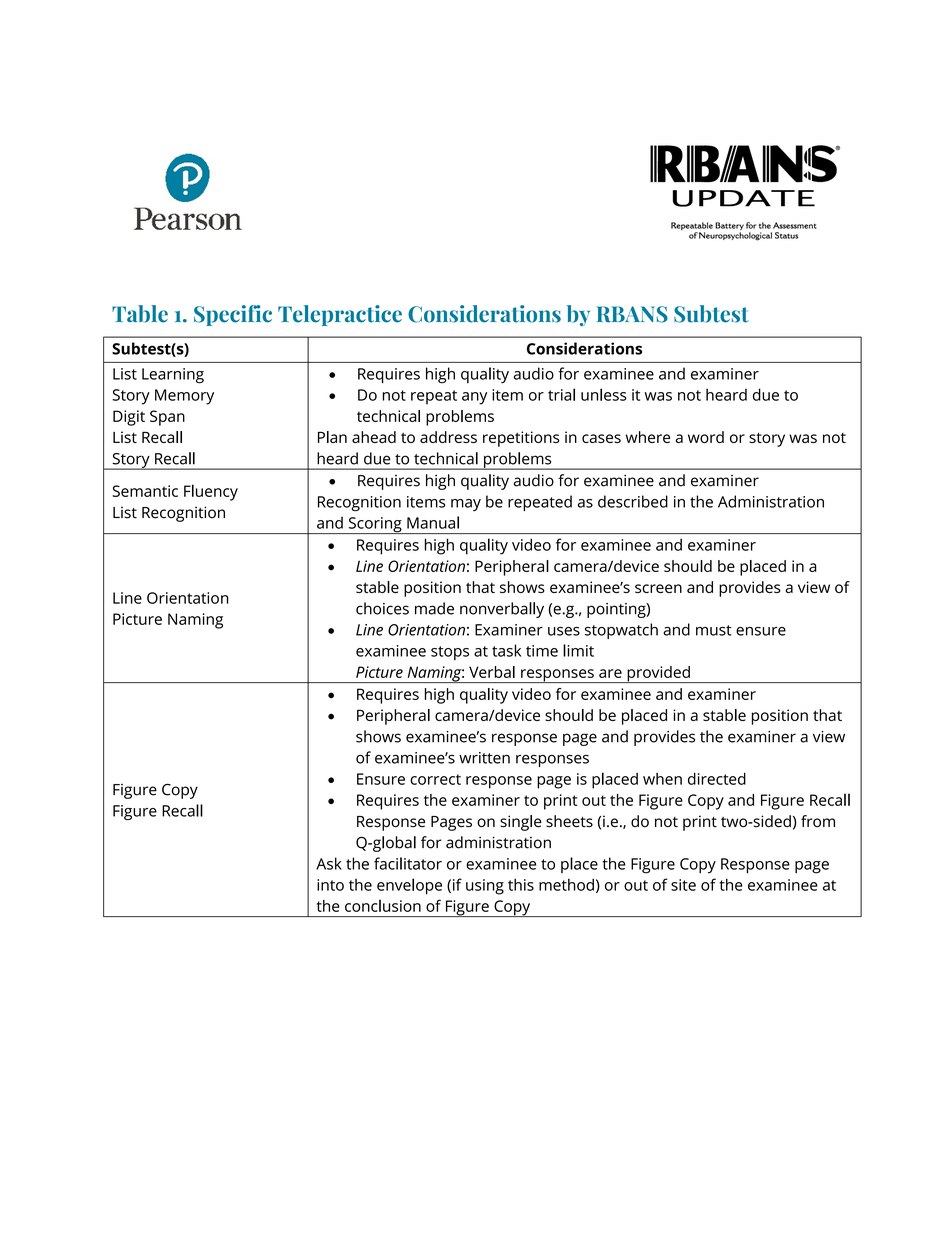 This screenshot has width=952, height=1233. I want to click on Specific, so click(233, 315).
